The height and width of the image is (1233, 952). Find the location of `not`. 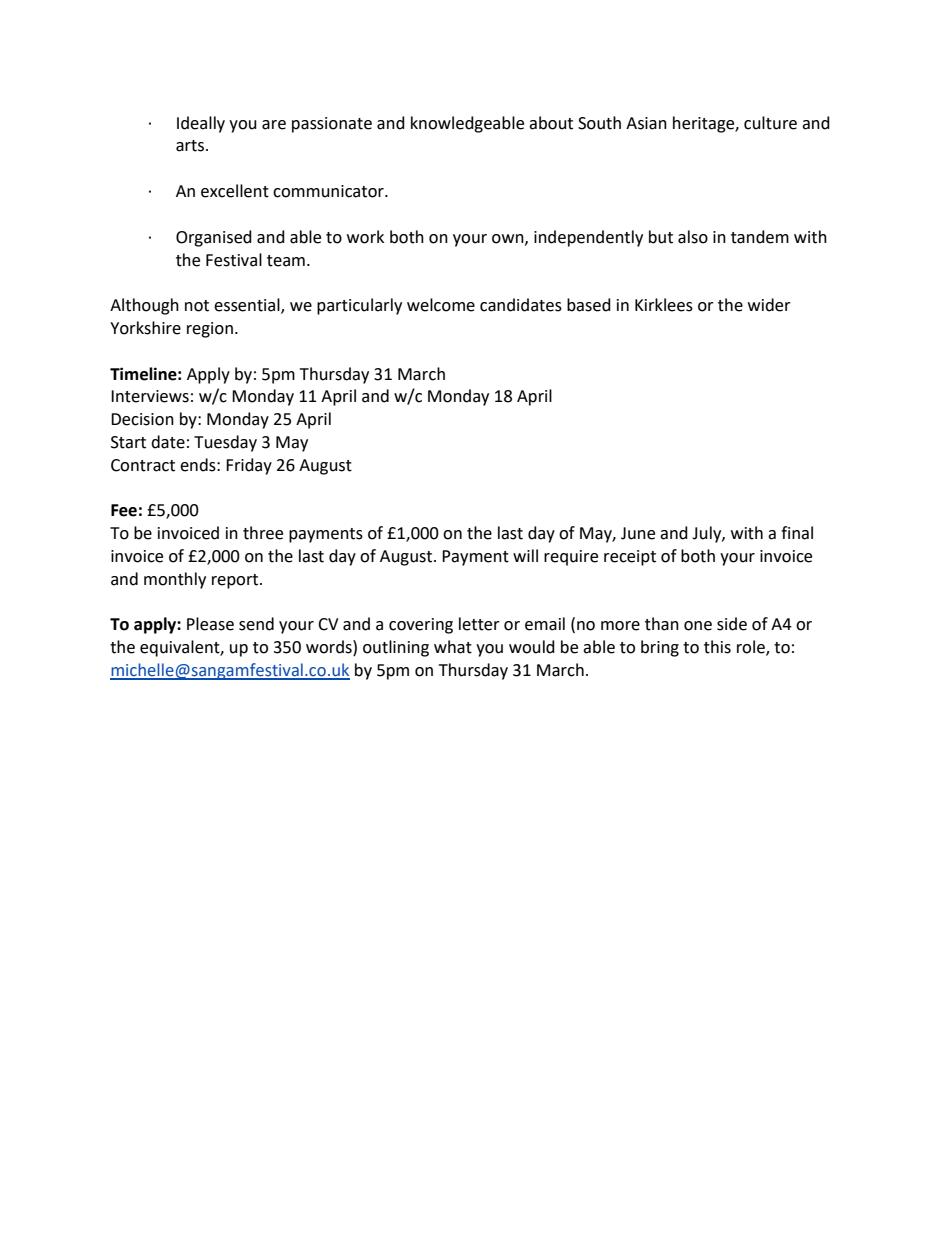

not is located at coordinates (197, 306).
